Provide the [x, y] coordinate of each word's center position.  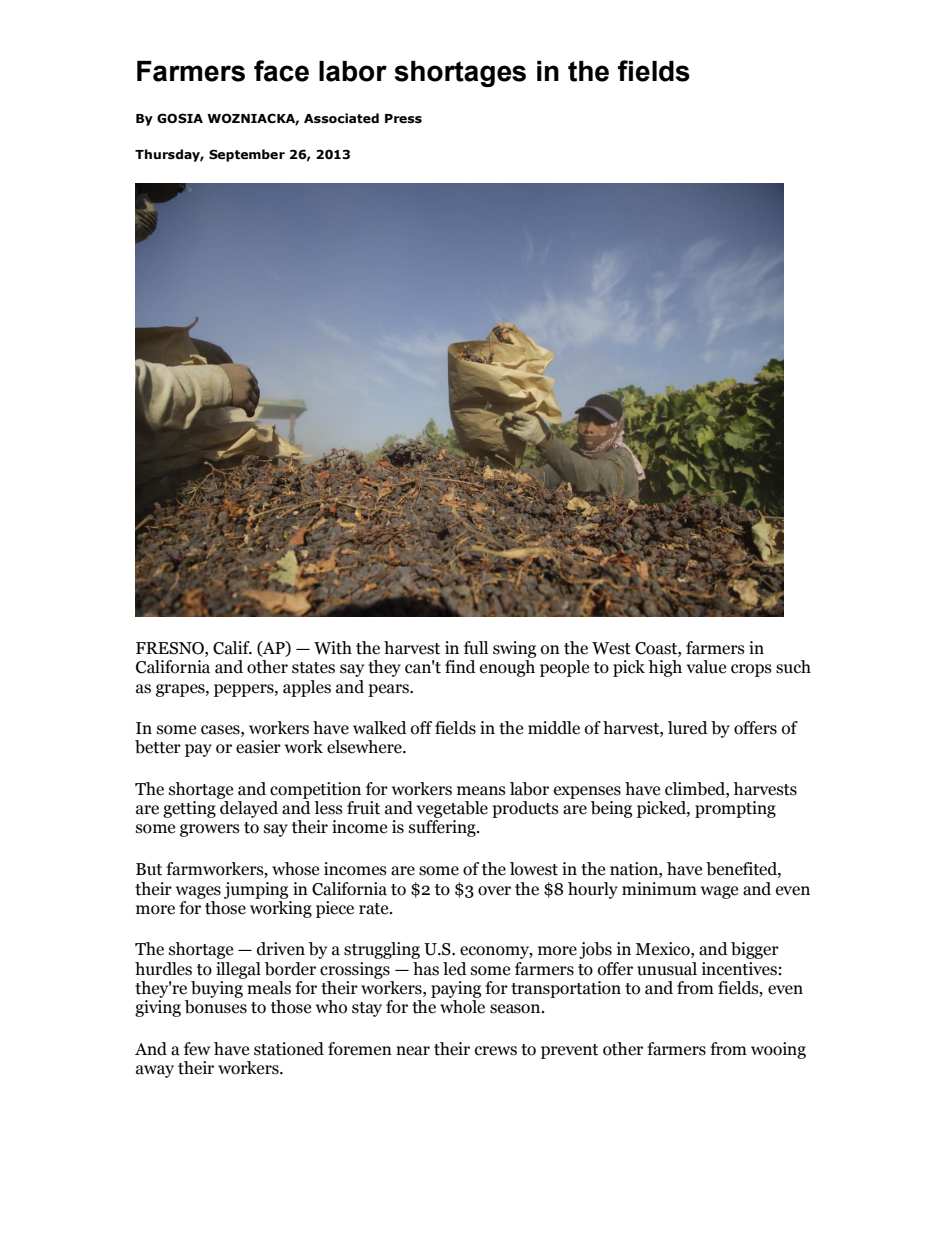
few [197, 1049]
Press [403, 119]
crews [496, 1051]
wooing [778, 1050]
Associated [341, 118]
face [281, 71]
